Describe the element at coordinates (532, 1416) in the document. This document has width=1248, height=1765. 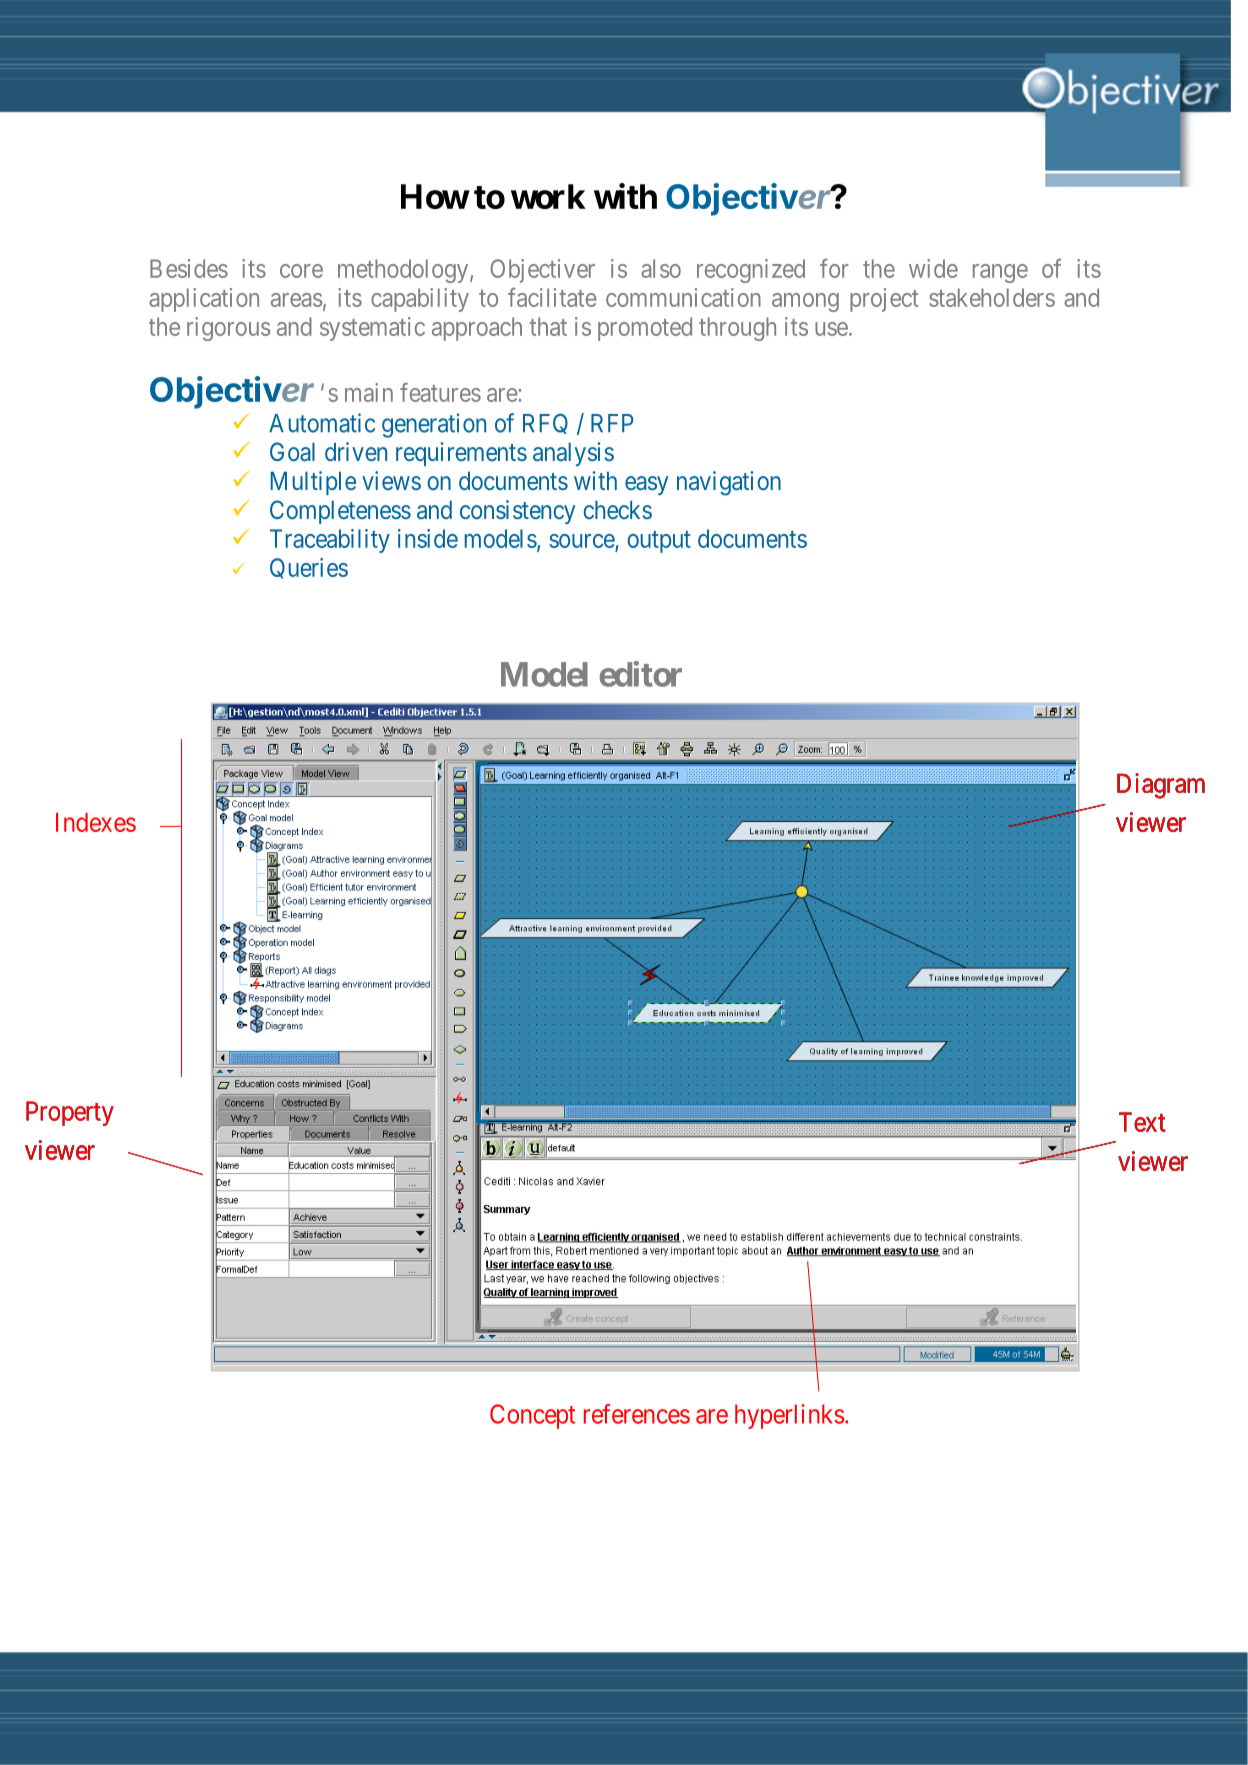
I see `Concept` at that location.
